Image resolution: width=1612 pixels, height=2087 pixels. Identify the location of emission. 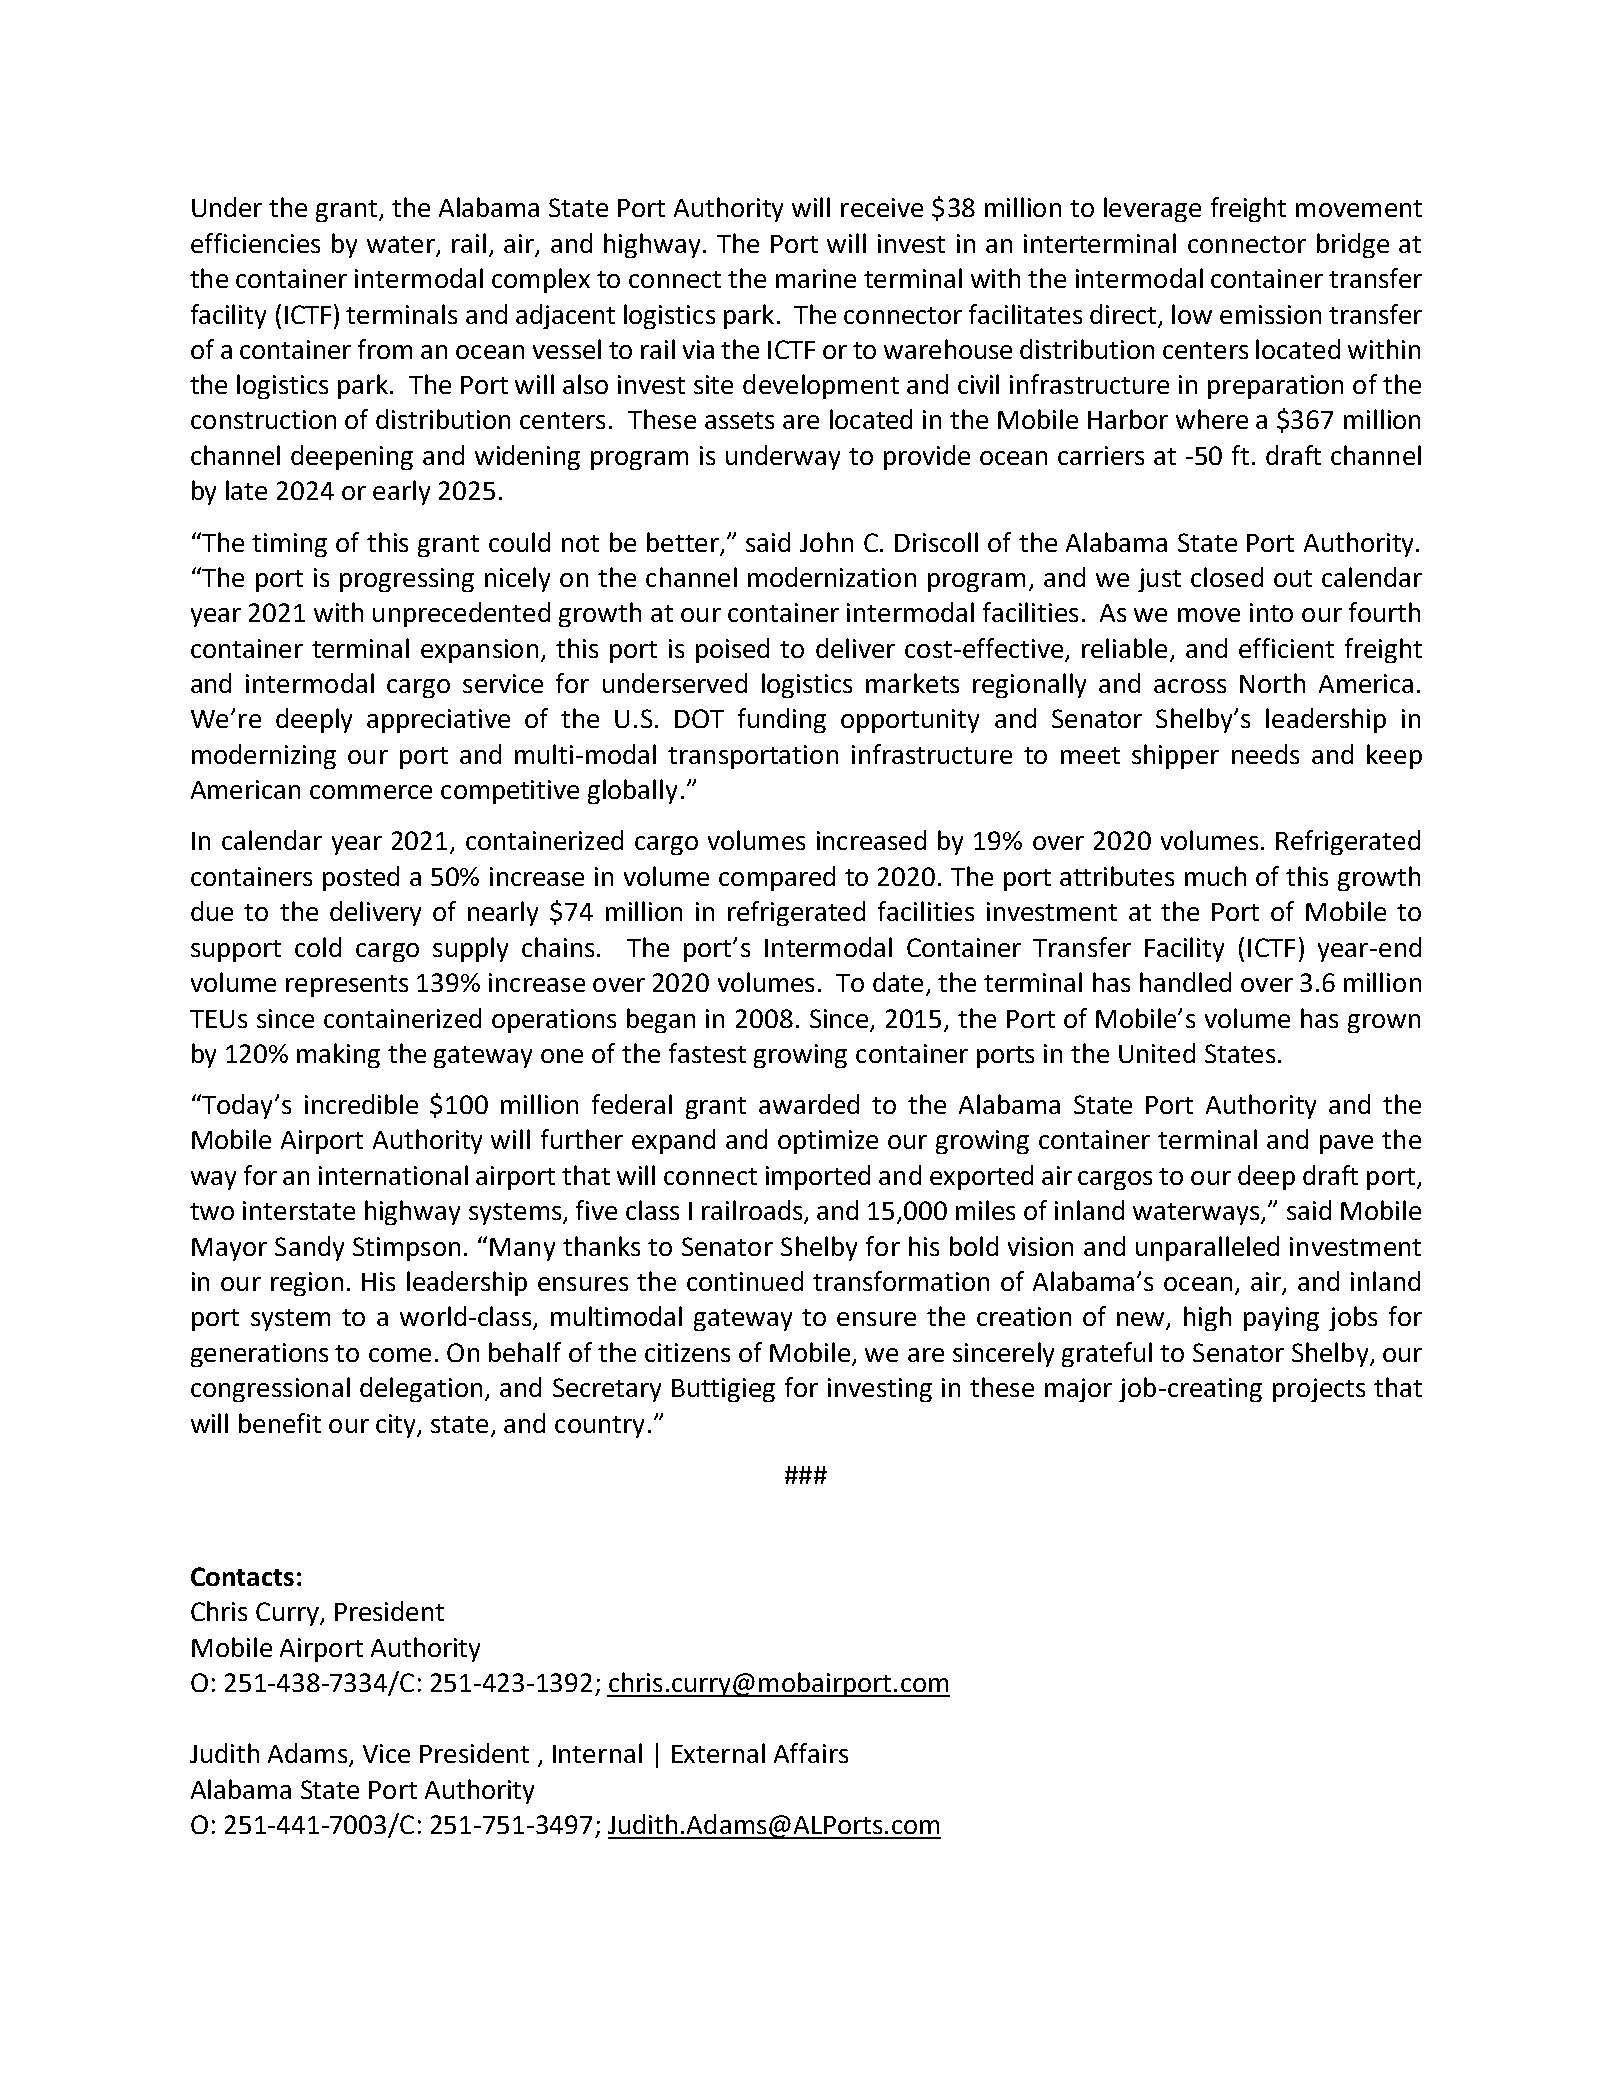
(1270, 314).
